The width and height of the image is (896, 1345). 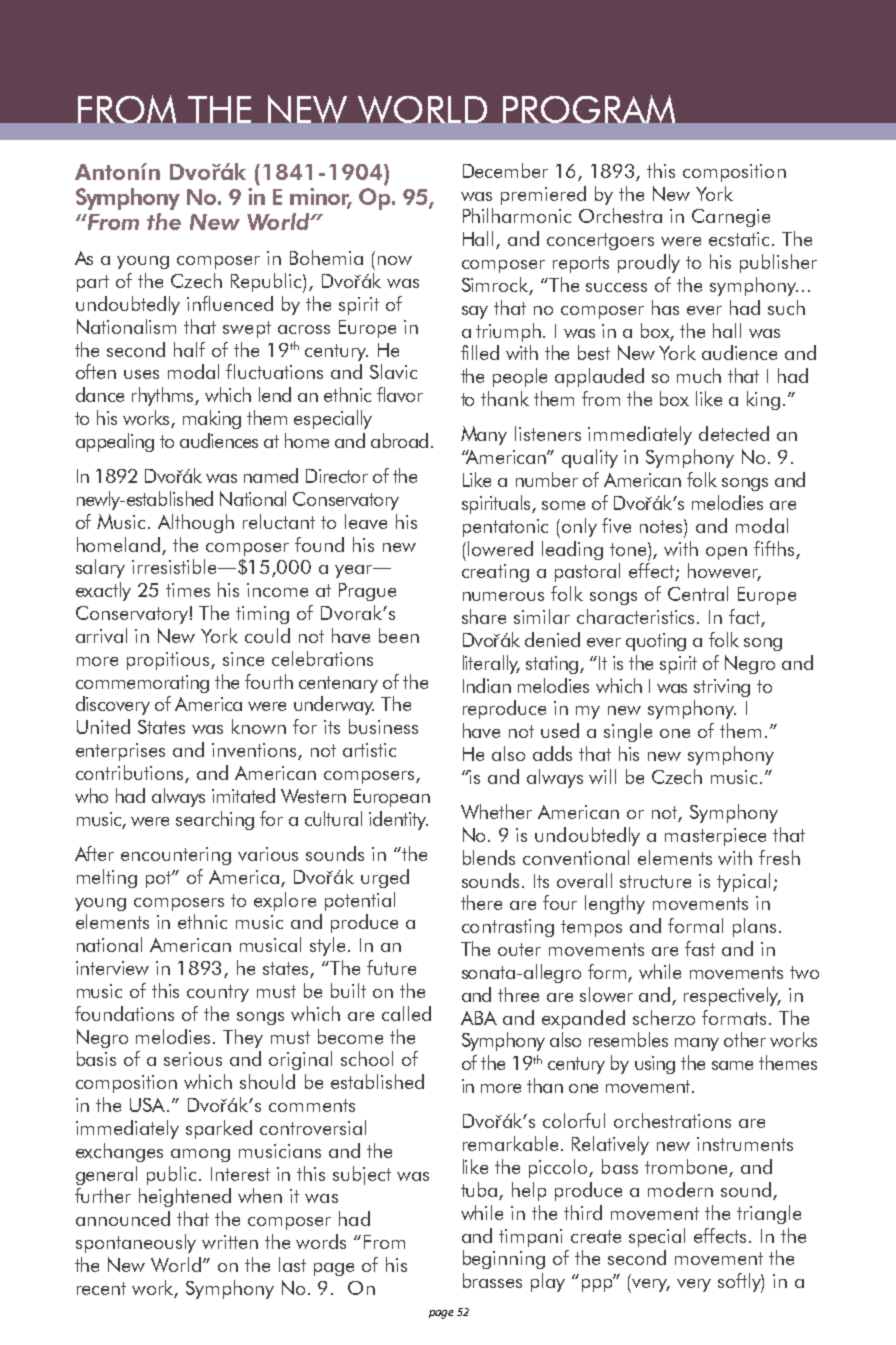 I want to click on open, so click(x=726, y=553).
